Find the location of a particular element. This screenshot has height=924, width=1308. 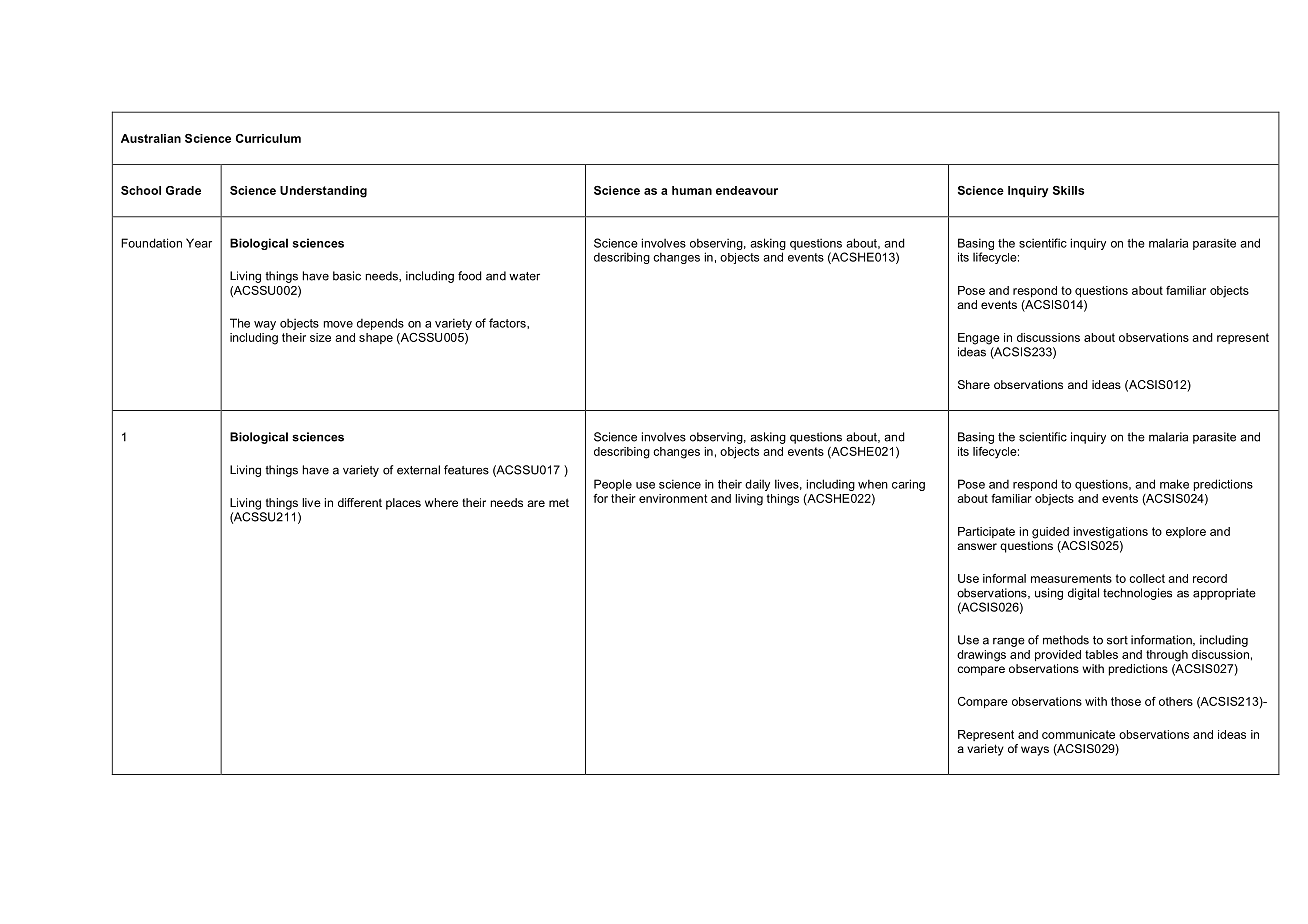

external is located at coordinates (418, 470).
